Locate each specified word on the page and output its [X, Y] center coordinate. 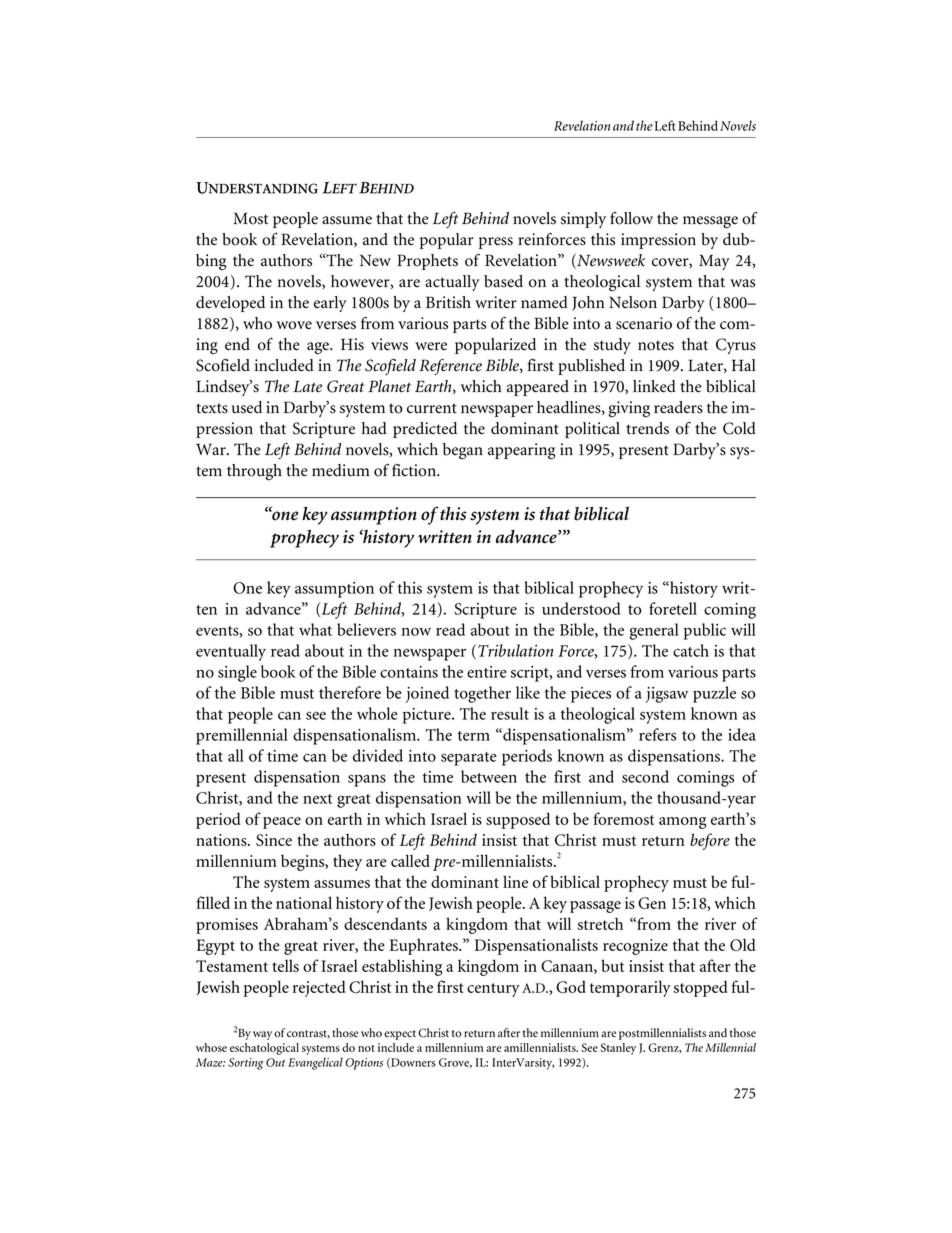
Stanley [618, 1049]
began [463, 451]
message [710, 222]
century [493, 990]
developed [230, 304]
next [317, 799]
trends [647, 428]
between [489, 776]
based [503, 281]
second [645, 776]
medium [340, 470]
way [262, 1035]
